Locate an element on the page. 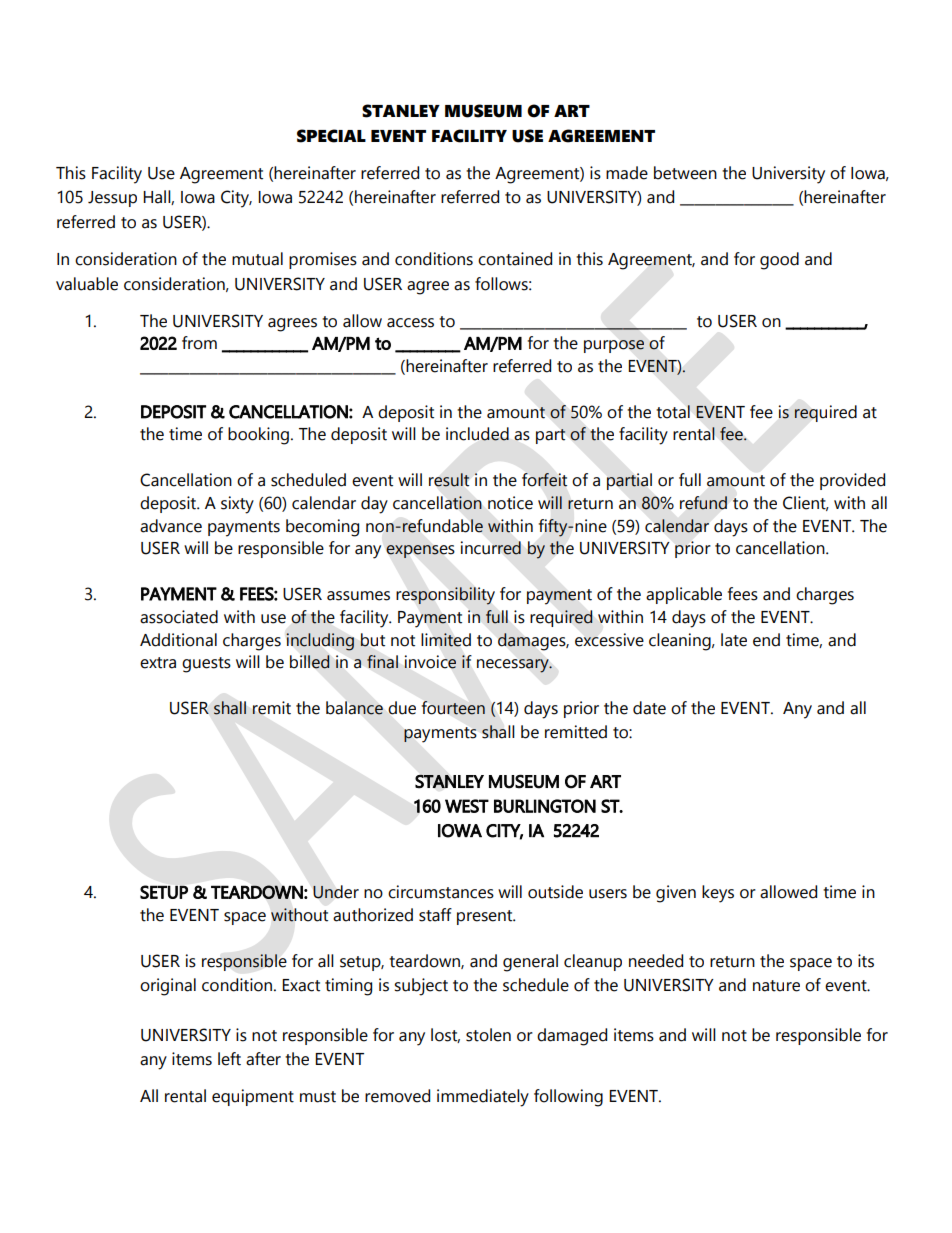 This image has height=1233, width=952. immediately is located at coordinates (483, 1098).
